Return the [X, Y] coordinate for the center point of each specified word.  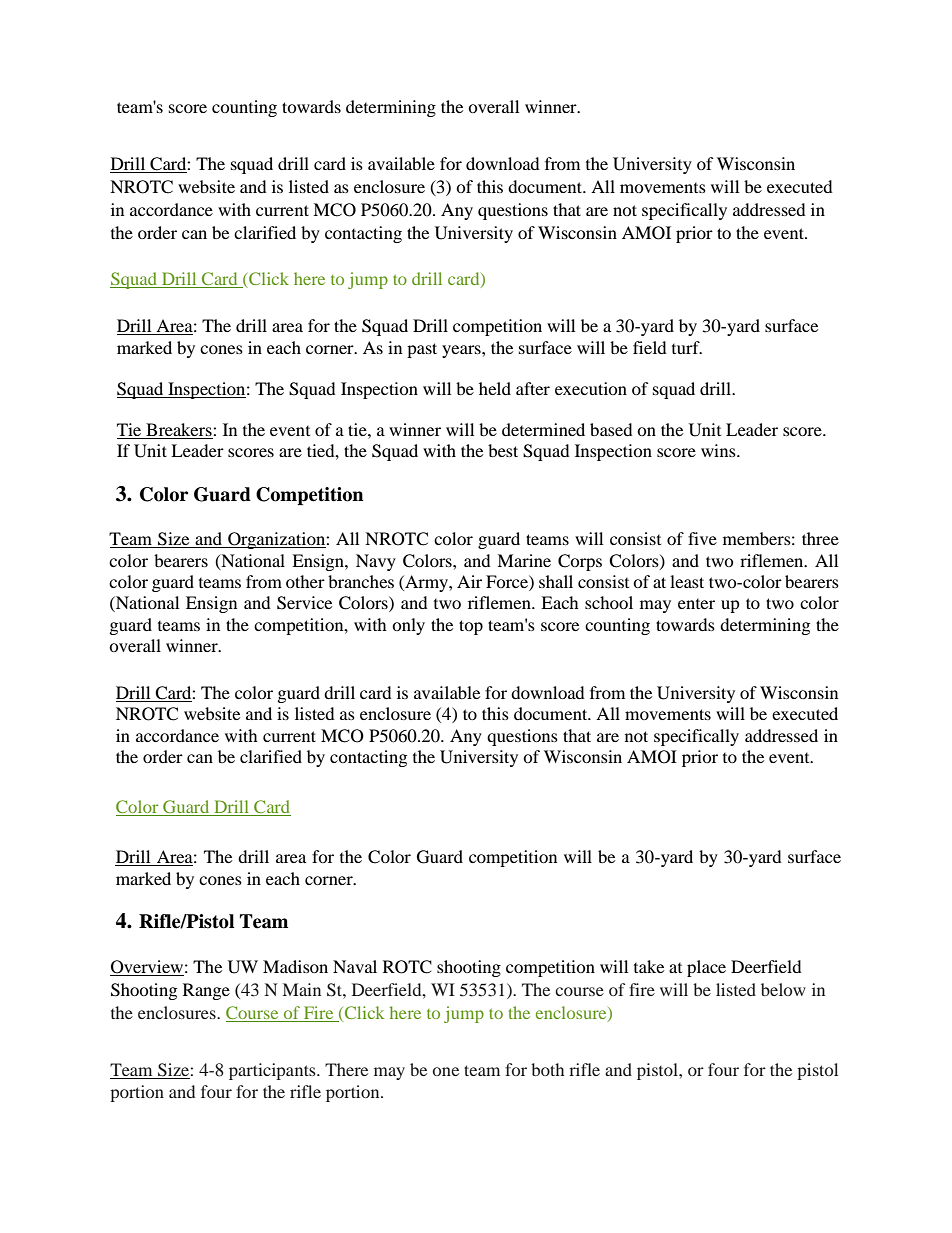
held [495, 388]
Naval [355, 966]
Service [304, 603]
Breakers [180, 429]
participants [273, 1071]
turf [687, 347]
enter [696, 604]
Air [469, 581]
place [706, 968]
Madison [295, 966]
